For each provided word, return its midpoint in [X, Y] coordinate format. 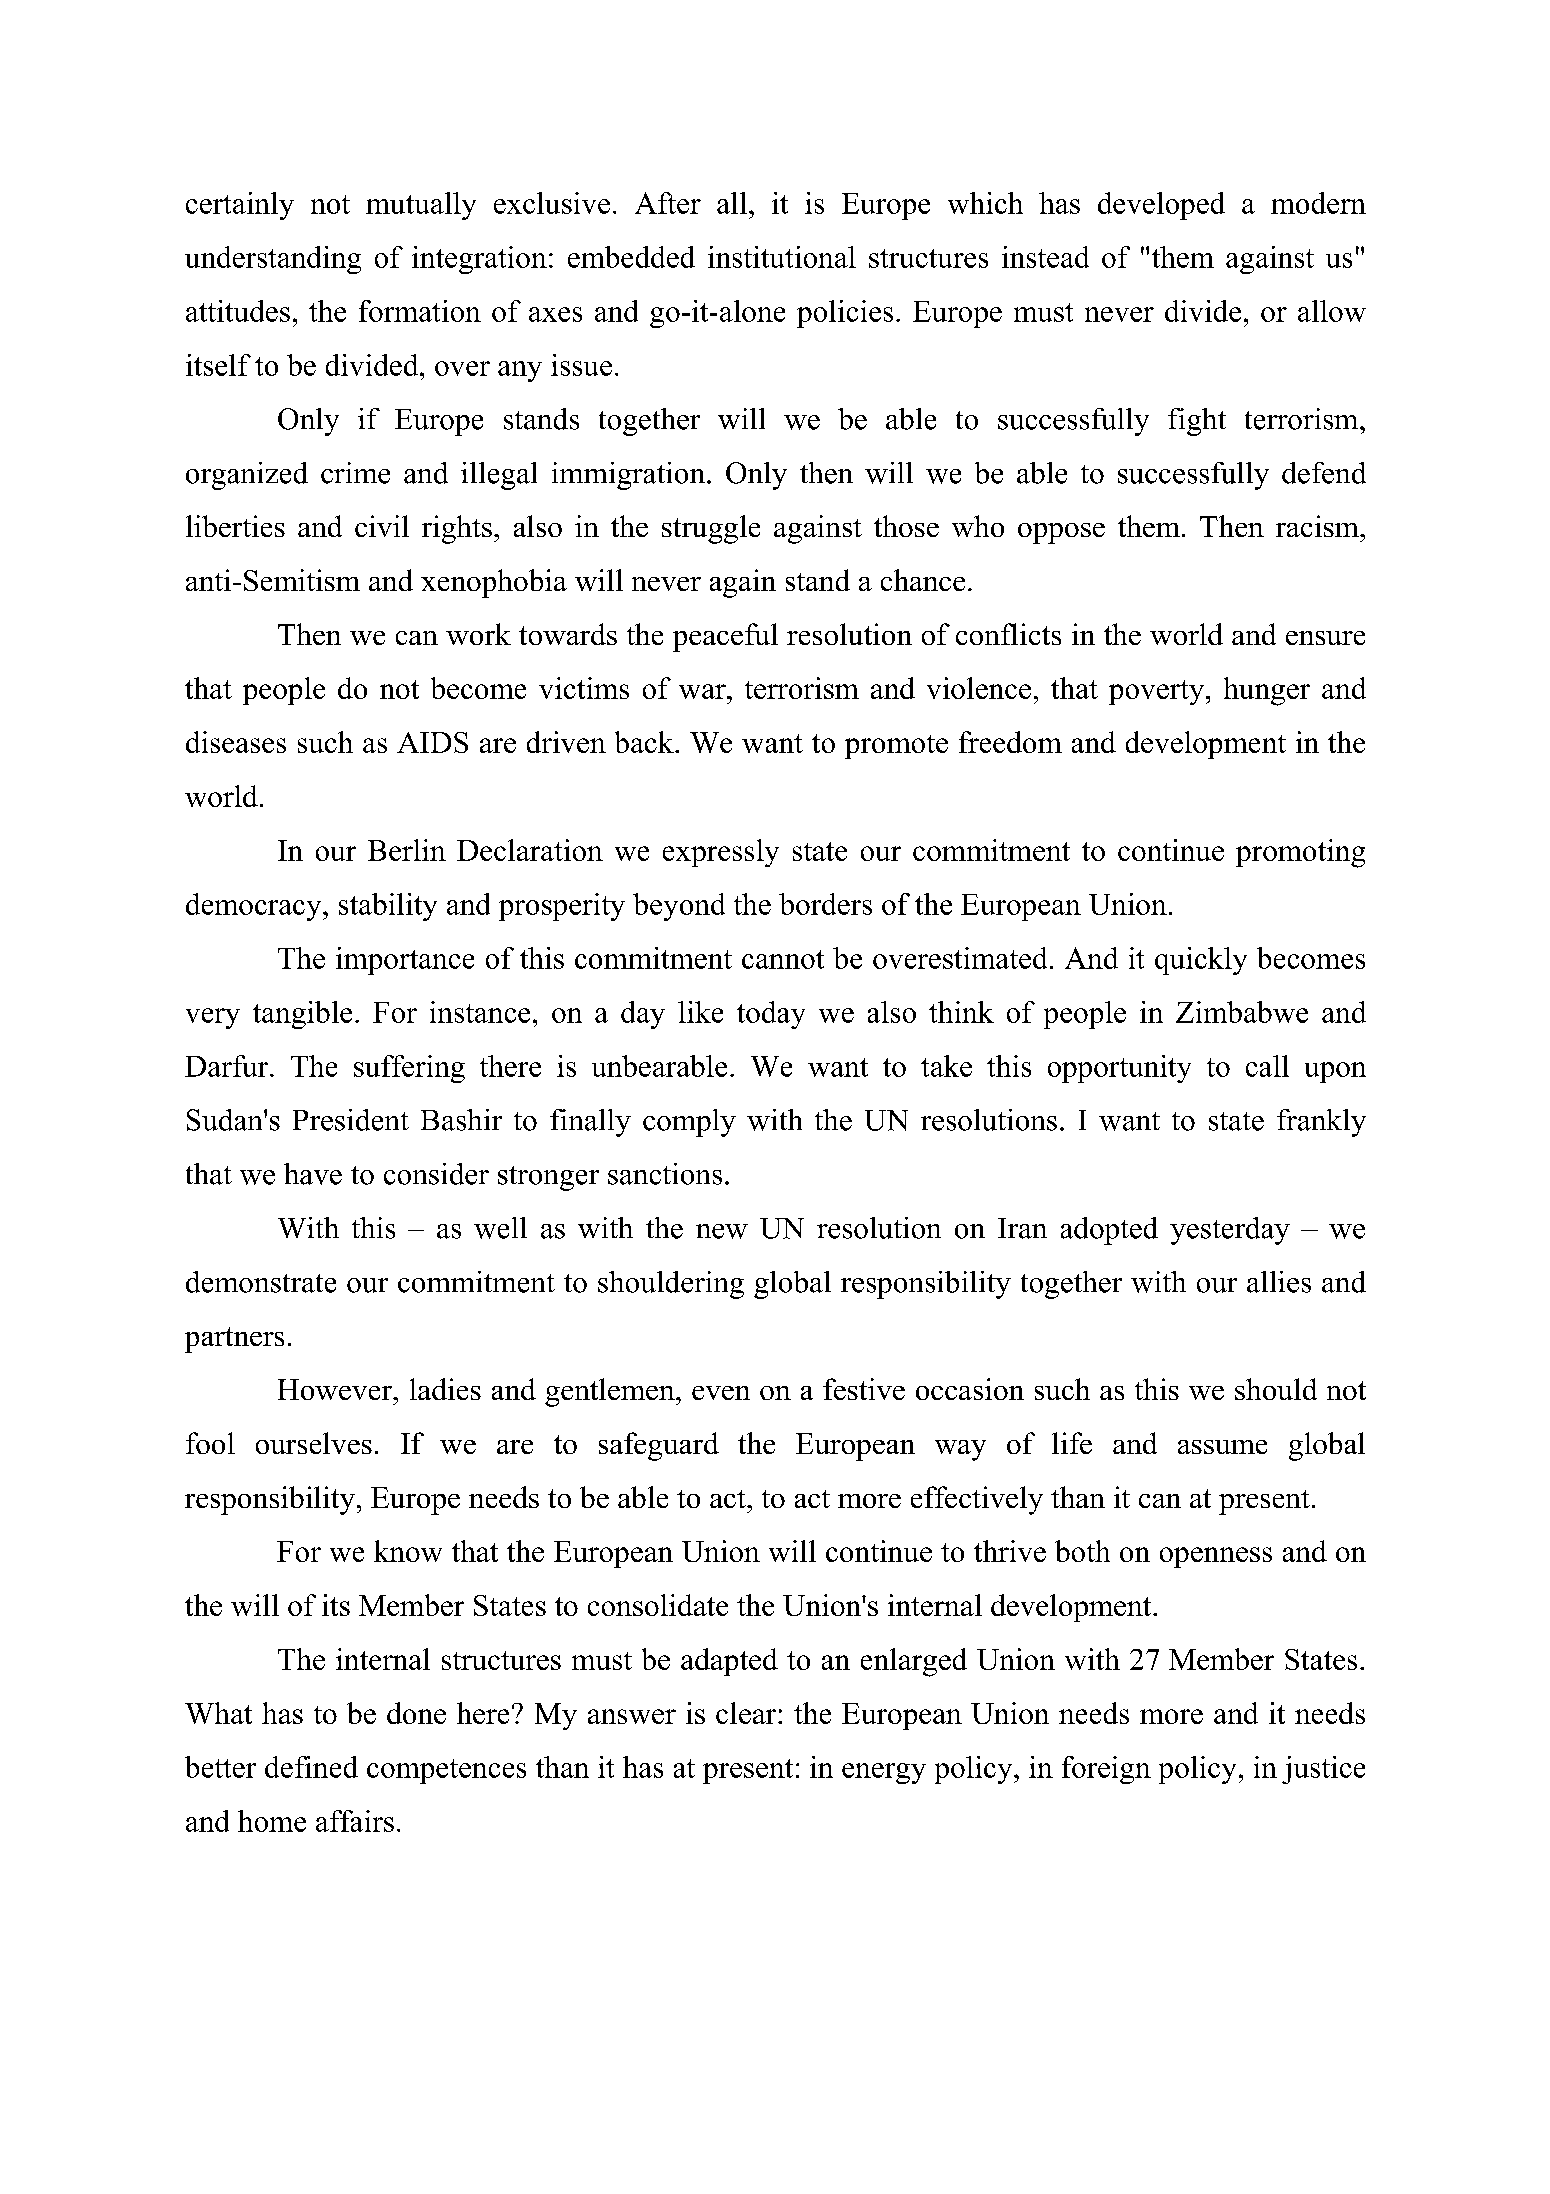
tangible [302, 1015]
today [771, 1015]
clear [746, 1713]
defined [311, 1767]
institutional [782, 257]
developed [1161, 206]
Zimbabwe [1242, 1012]
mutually [421, 206]
